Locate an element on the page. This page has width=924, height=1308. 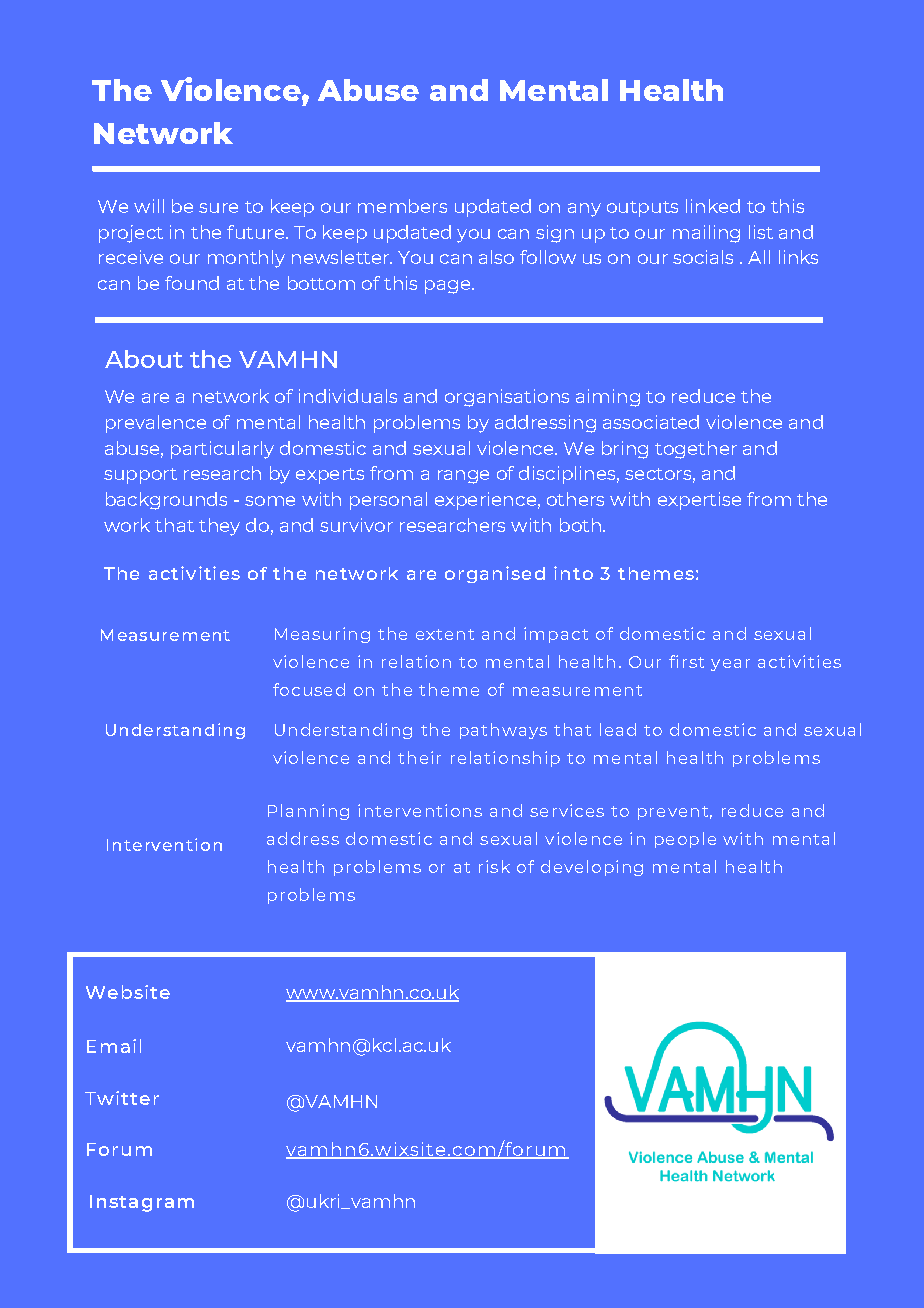
mailing is located at coordinates (706, 234).
